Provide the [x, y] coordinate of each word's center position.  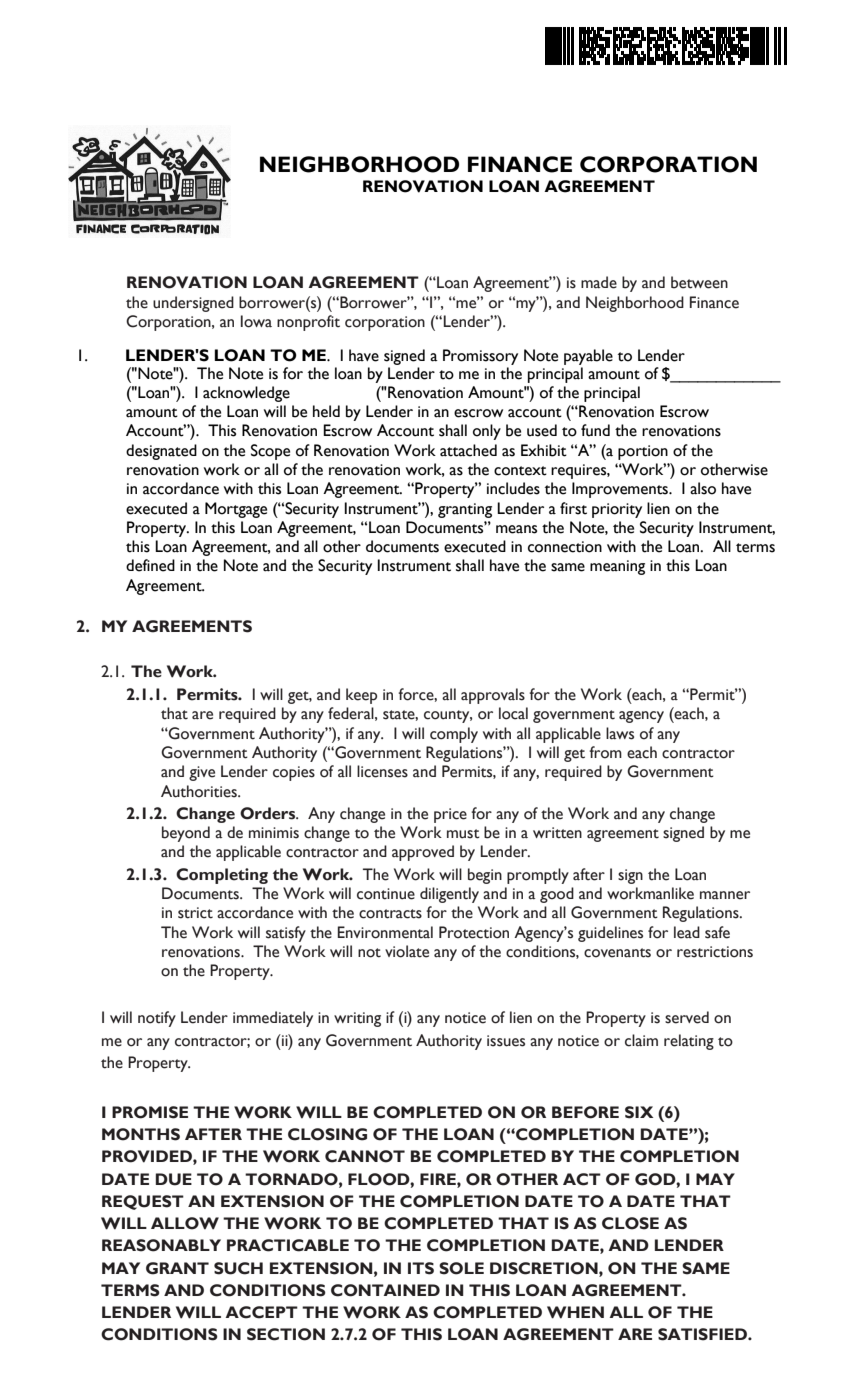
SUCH [238, 1268]
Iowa [256, 321]
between [699, 282]
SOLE [461, 1268]
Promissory [480, 357]
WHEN [575, 1312]
